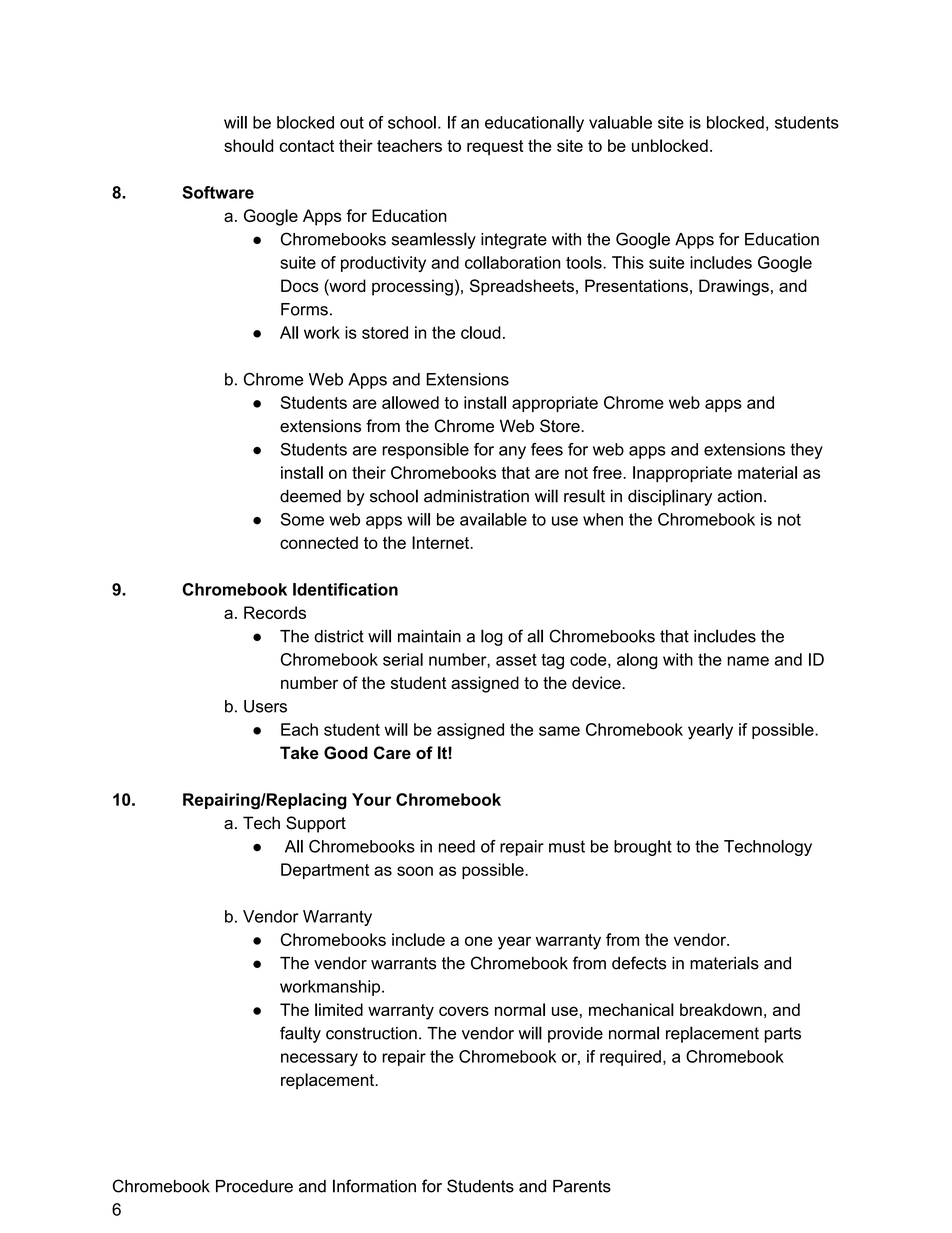  I want to click on contact, so click(306, 146).
